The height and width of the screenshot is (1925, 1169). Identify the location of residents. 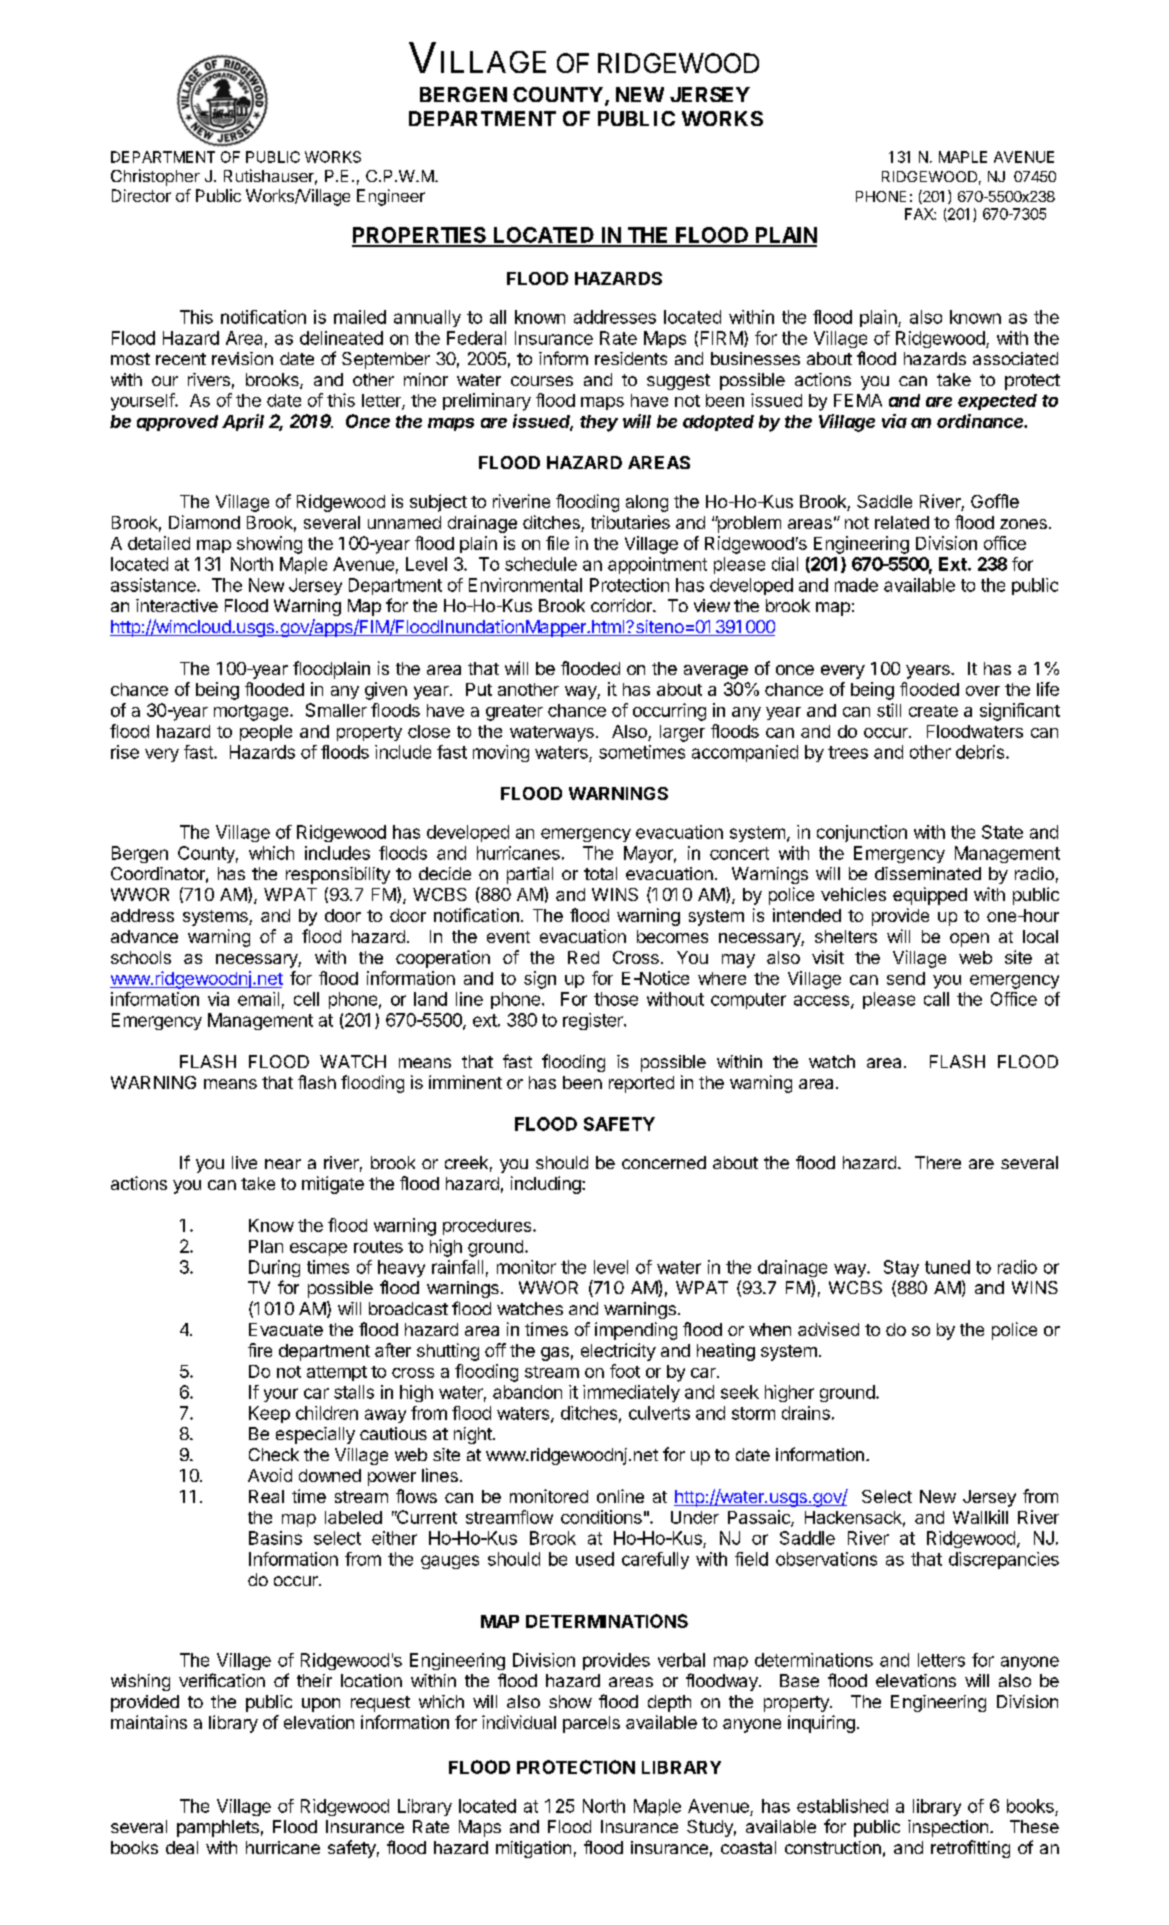
(631, 358).
